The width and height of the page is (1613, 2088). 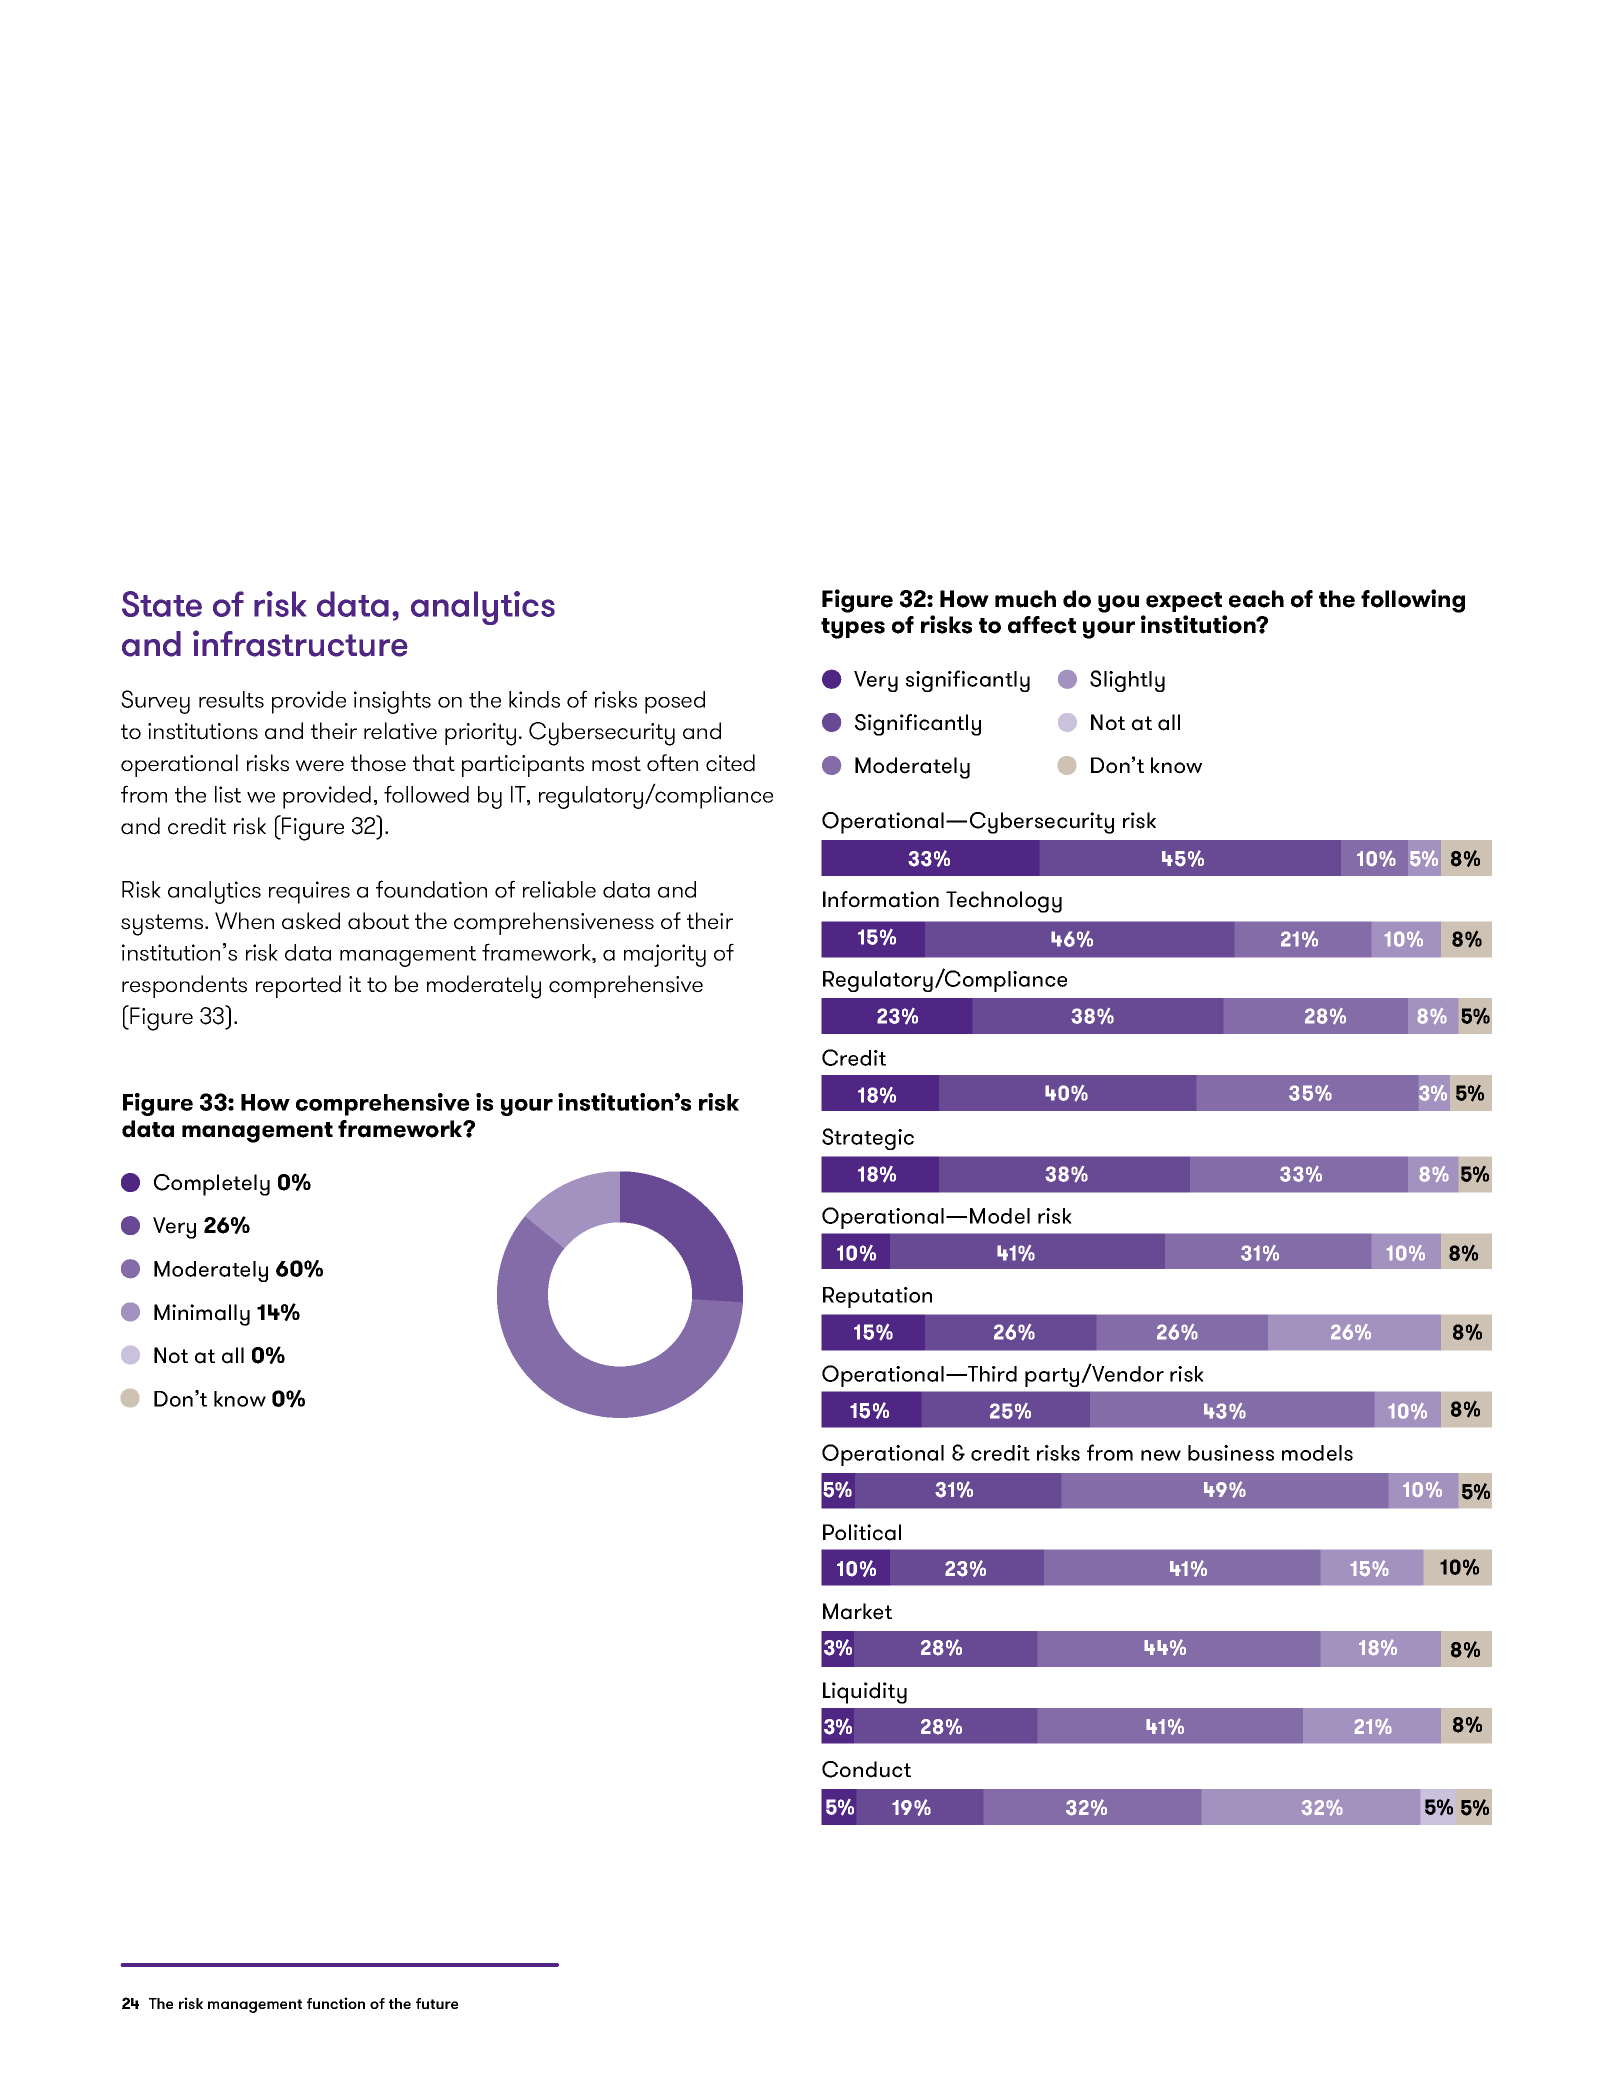 What do you see at coordinates (1231, 1453) in the page?
I see `business` at bounding box center [1231, 1453].
